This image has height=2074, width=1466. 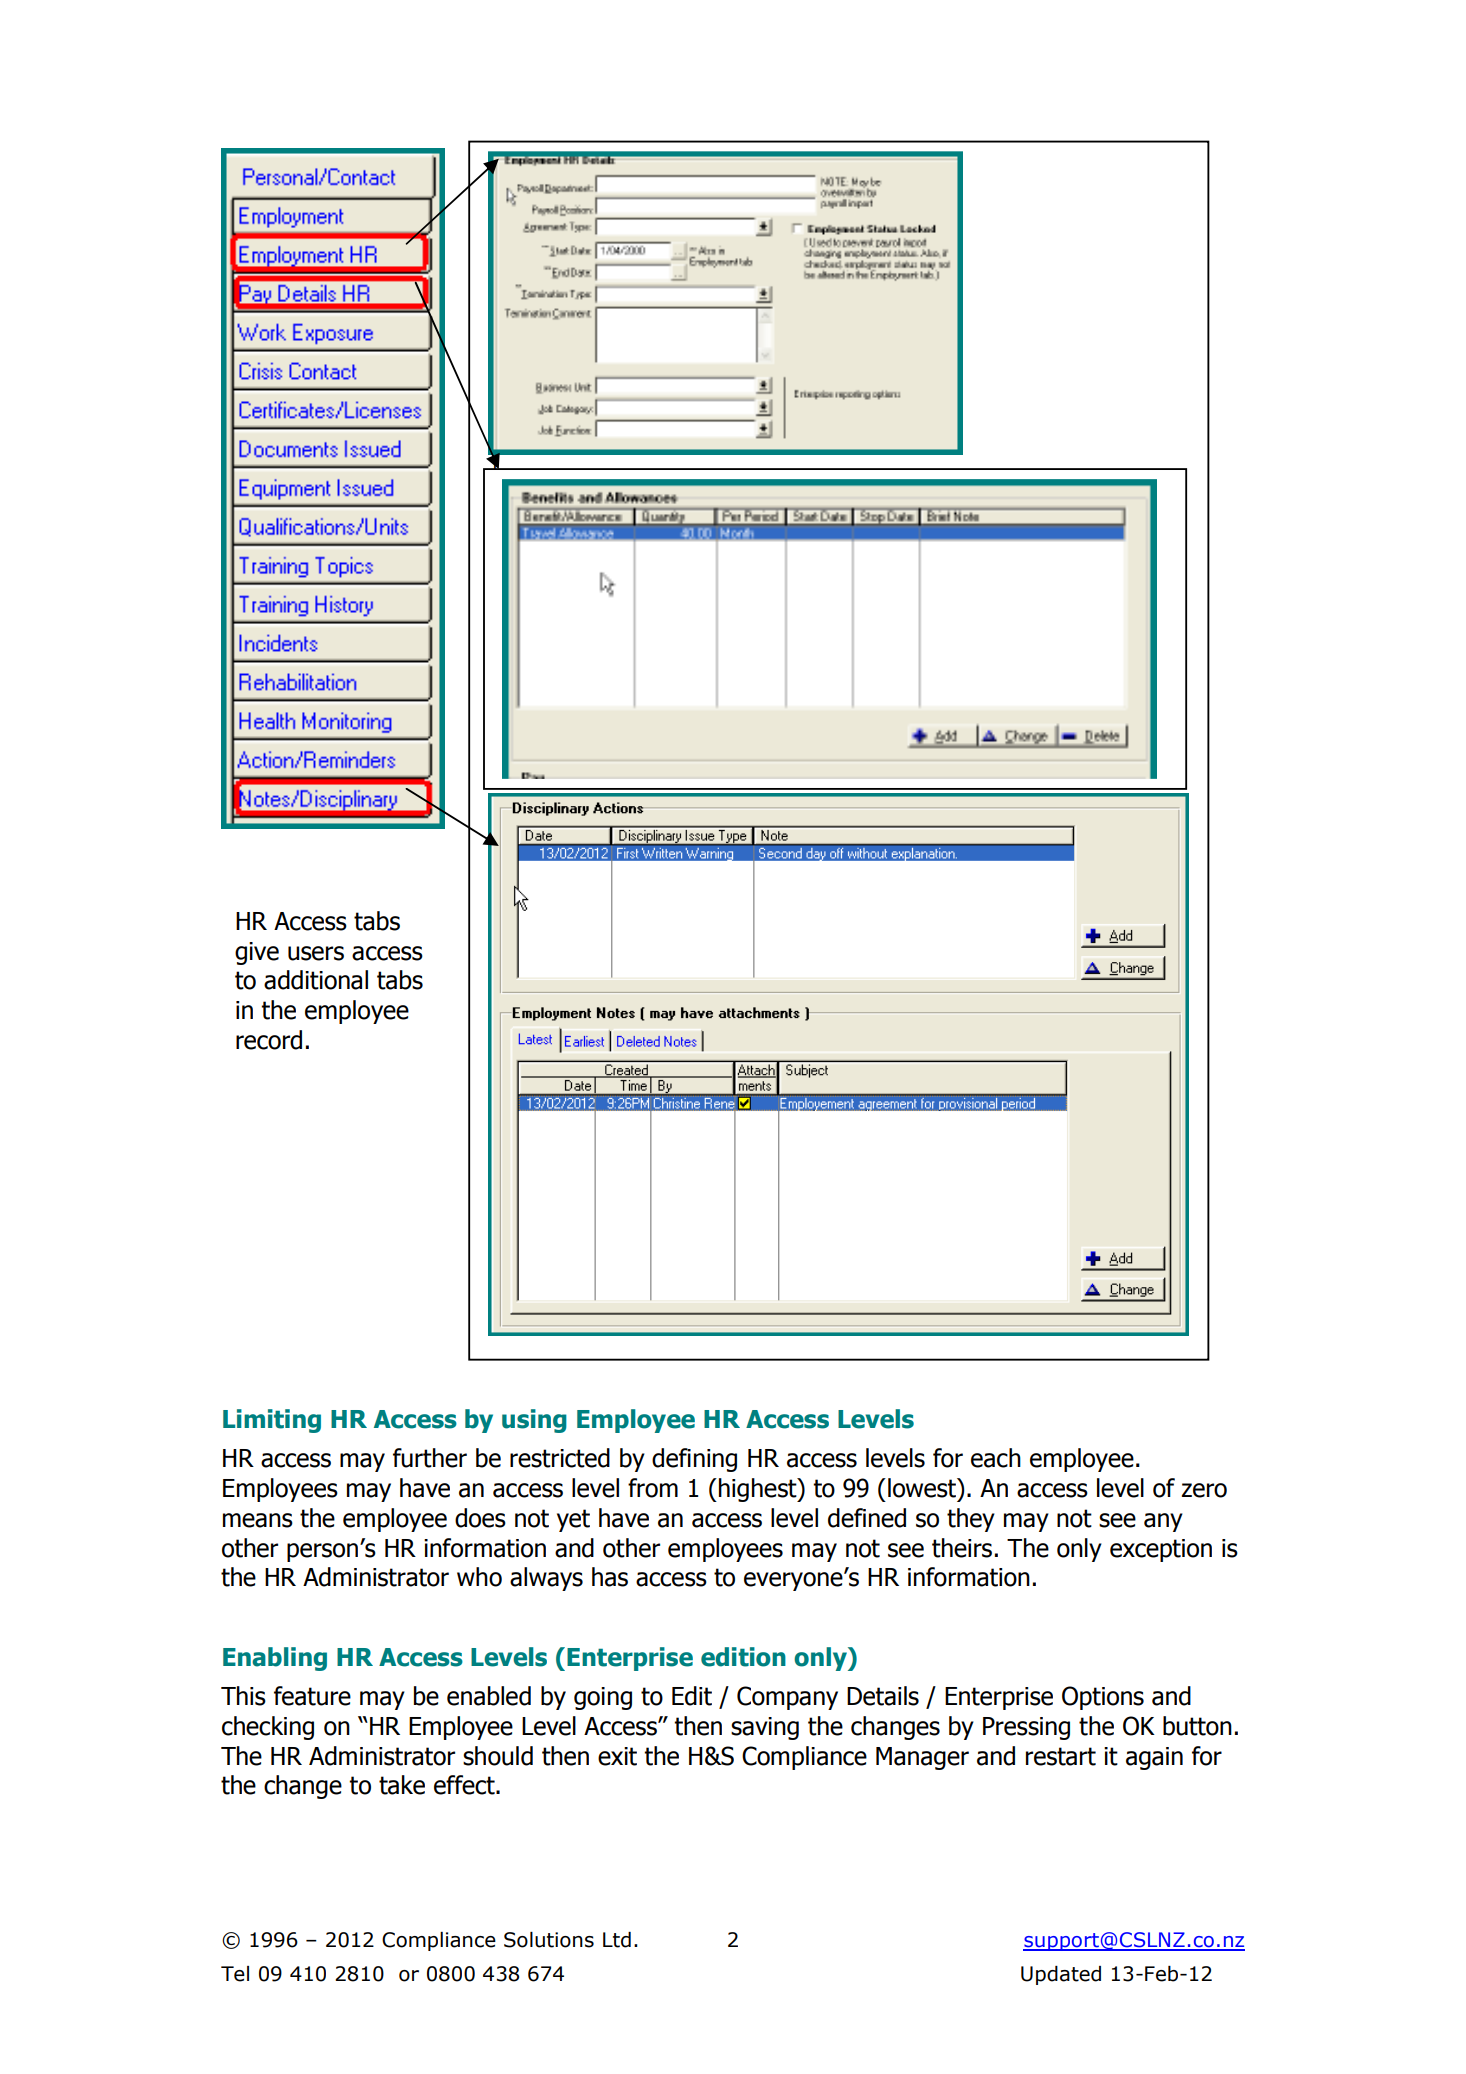 What do you see at coordinates (1204, 1490) in the image?
I see `zero` at bounding box center [1204, 1490].
